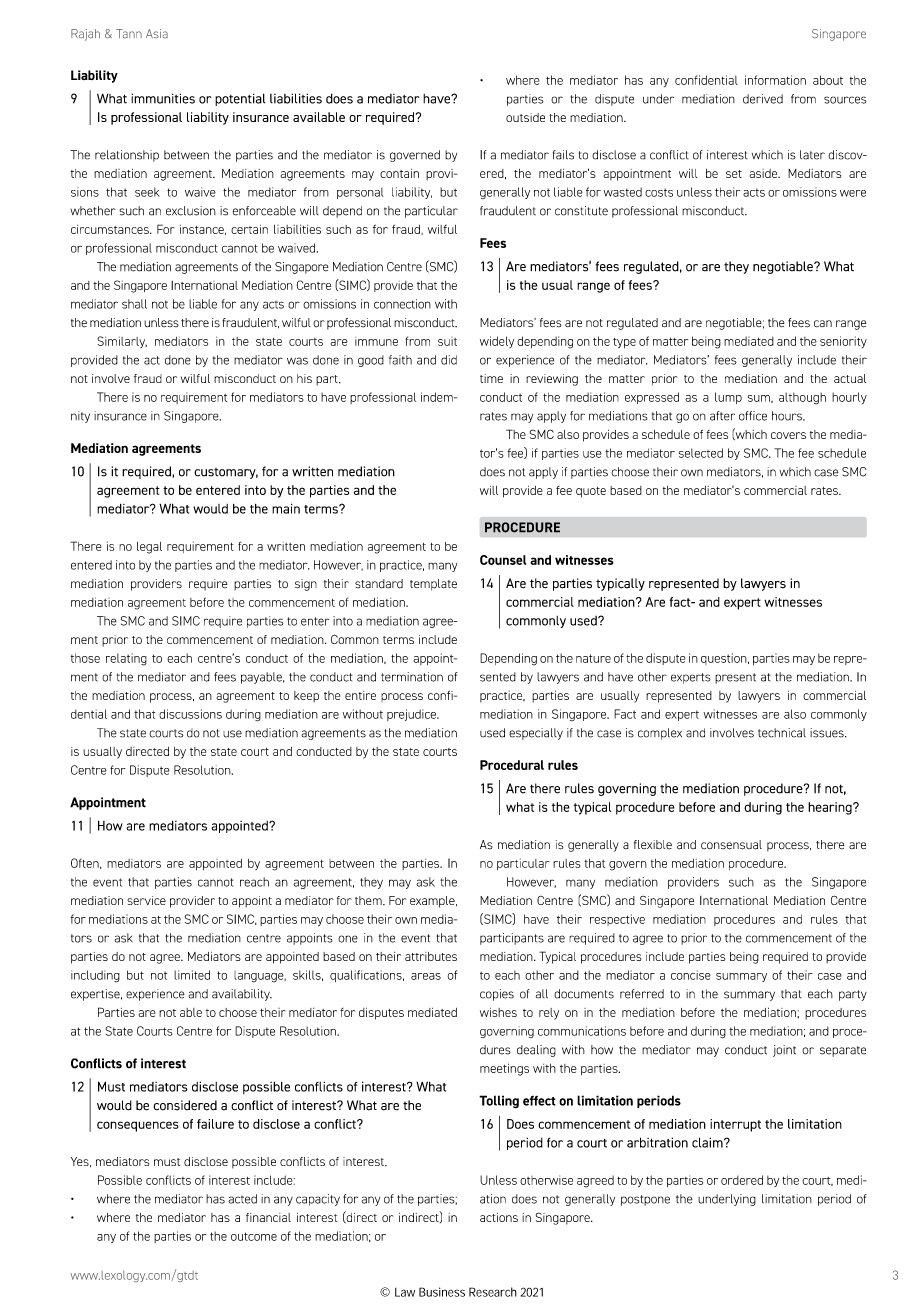 Image resolution: width=924 pixels, height=1308 pixels. What do you see at coordinates (763, 99) in the image?
I see `derived` at bounding box center [763, 99].
